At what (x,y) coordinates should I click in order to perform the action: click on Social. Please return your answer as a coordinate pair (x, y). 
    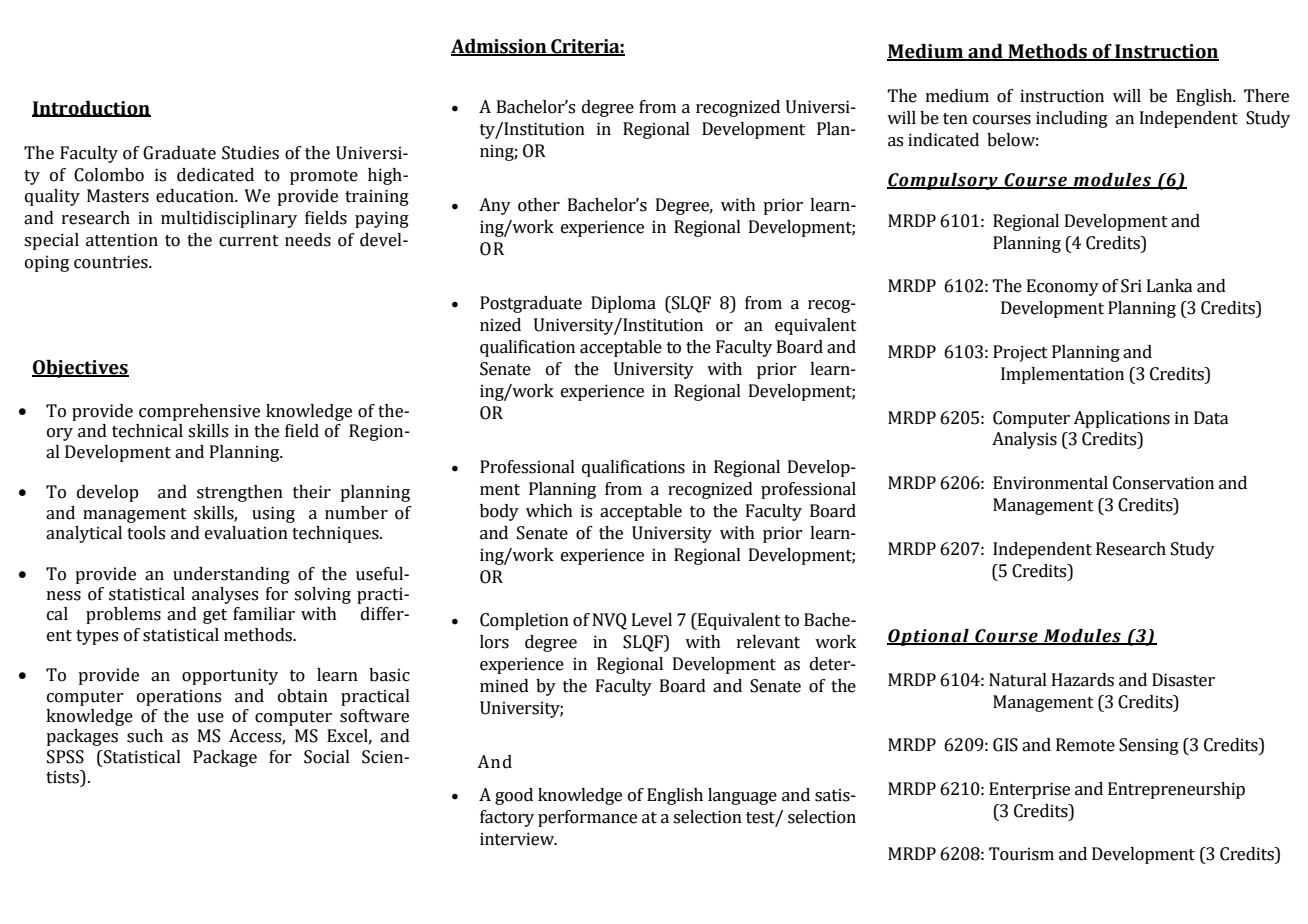
    Looking at the image, I should click on (327, 757).
